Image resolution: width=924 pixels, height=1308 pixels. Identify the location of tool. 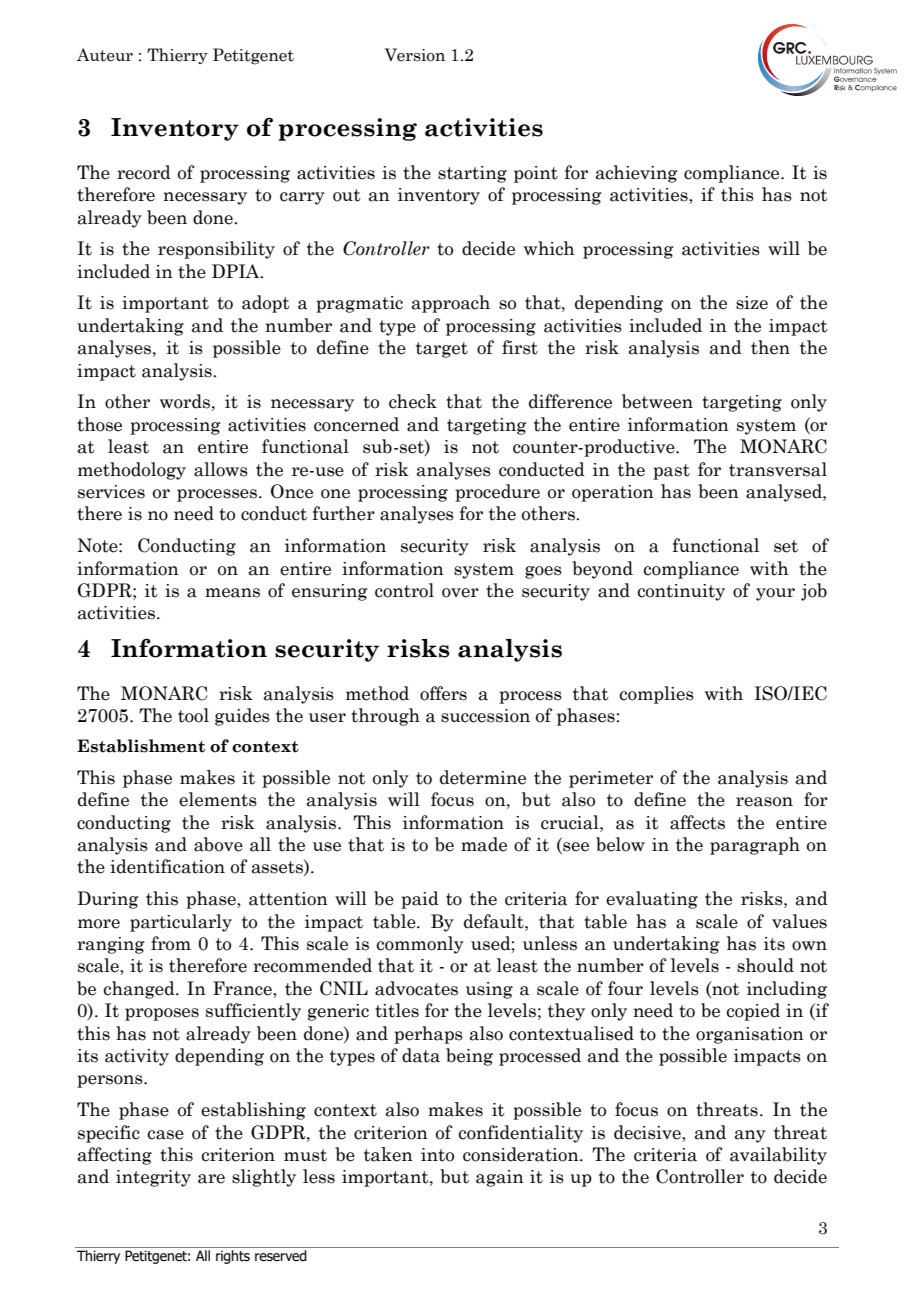
(193, 715).
